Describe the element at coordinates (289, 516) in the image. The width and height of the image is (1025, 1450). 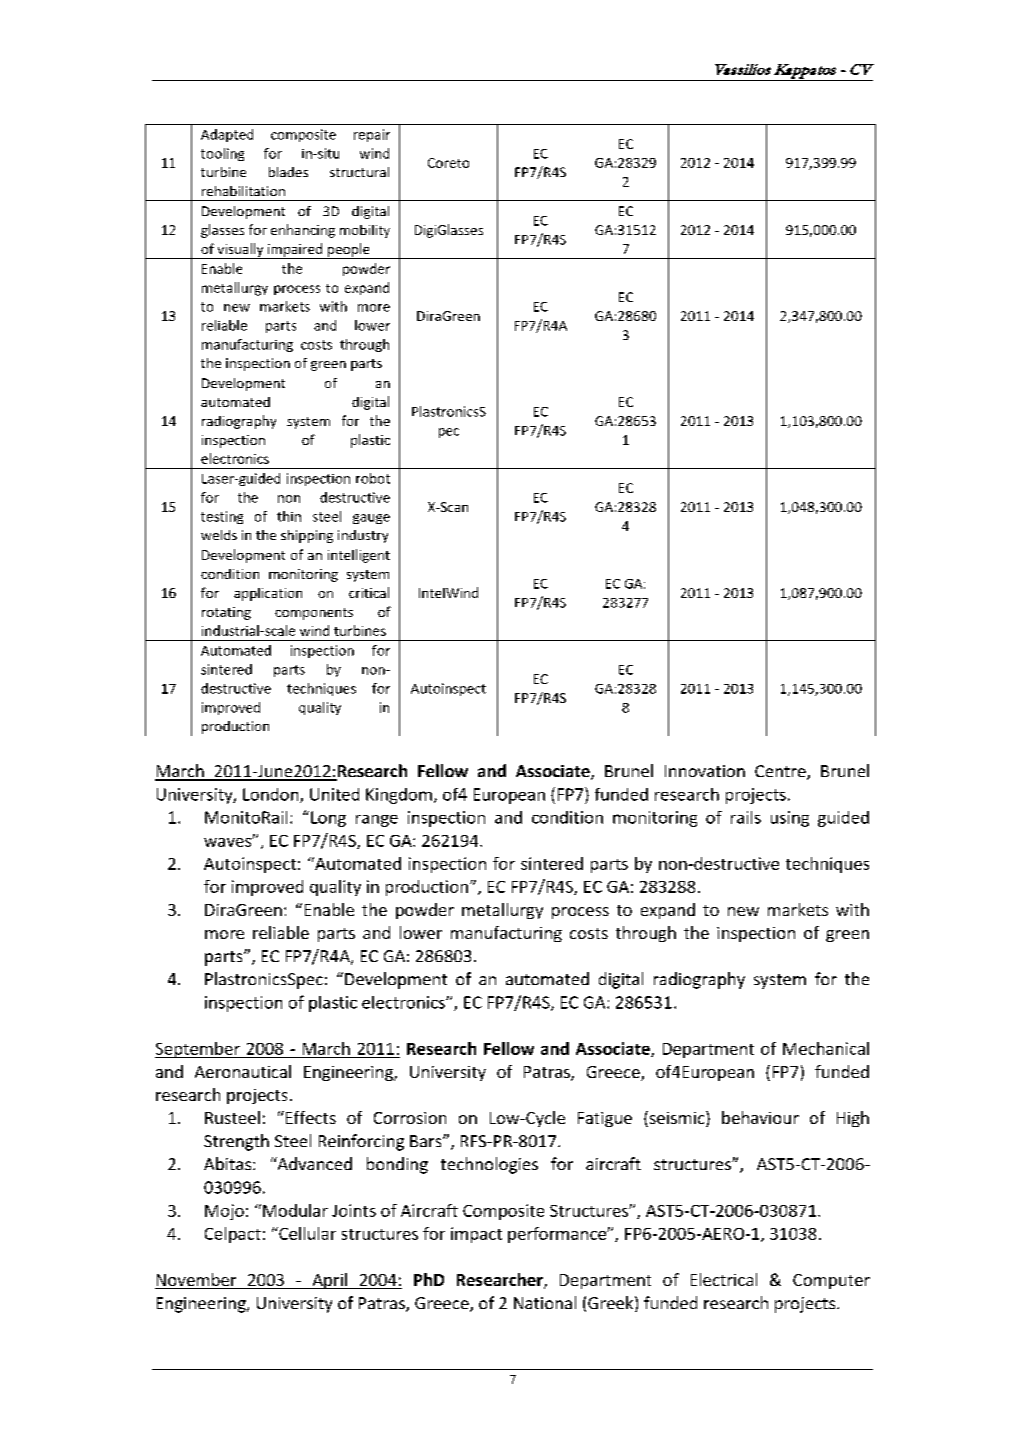
I see `thin` at that location.
